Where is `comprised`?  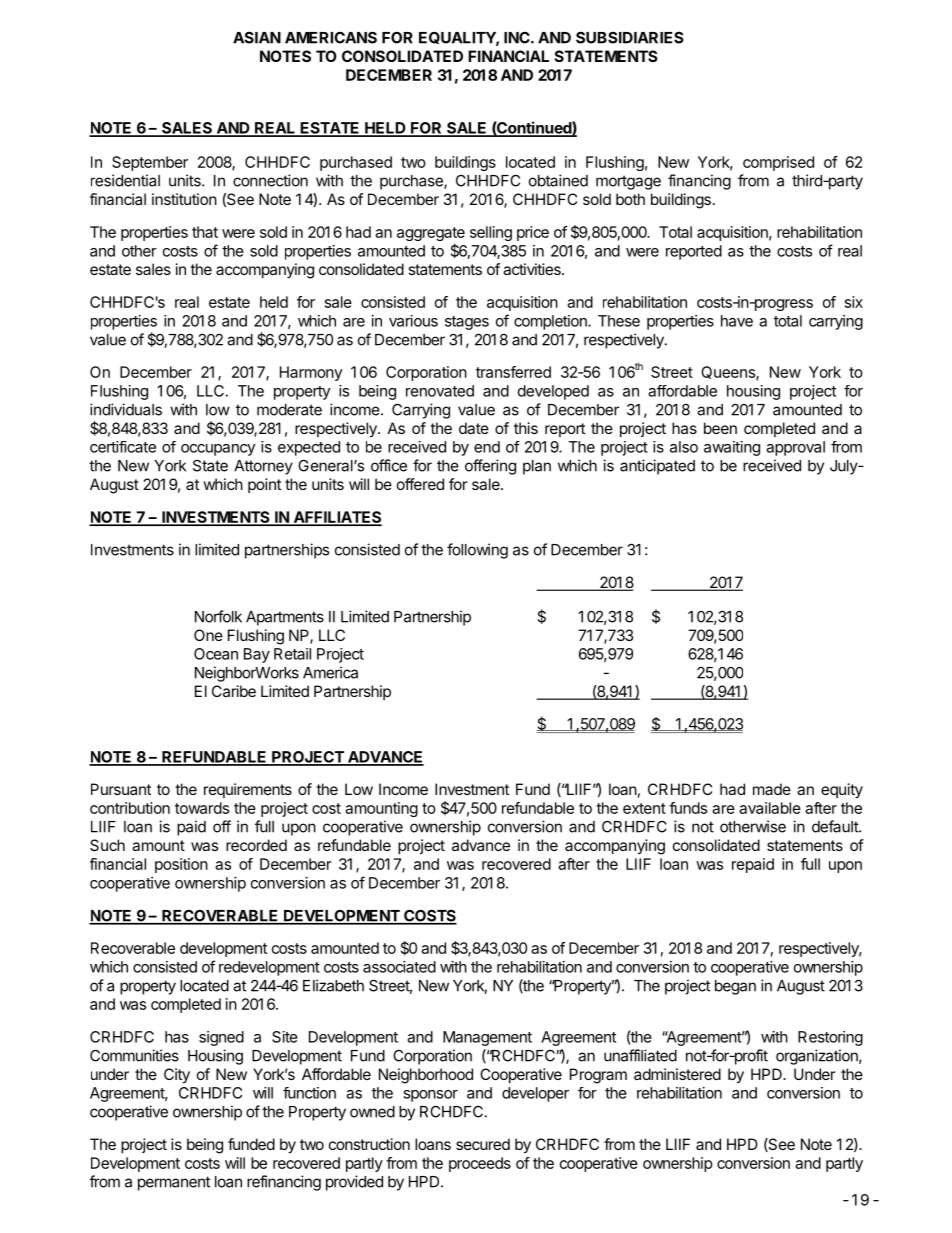 comprised is located at coordinates (778, 163).
